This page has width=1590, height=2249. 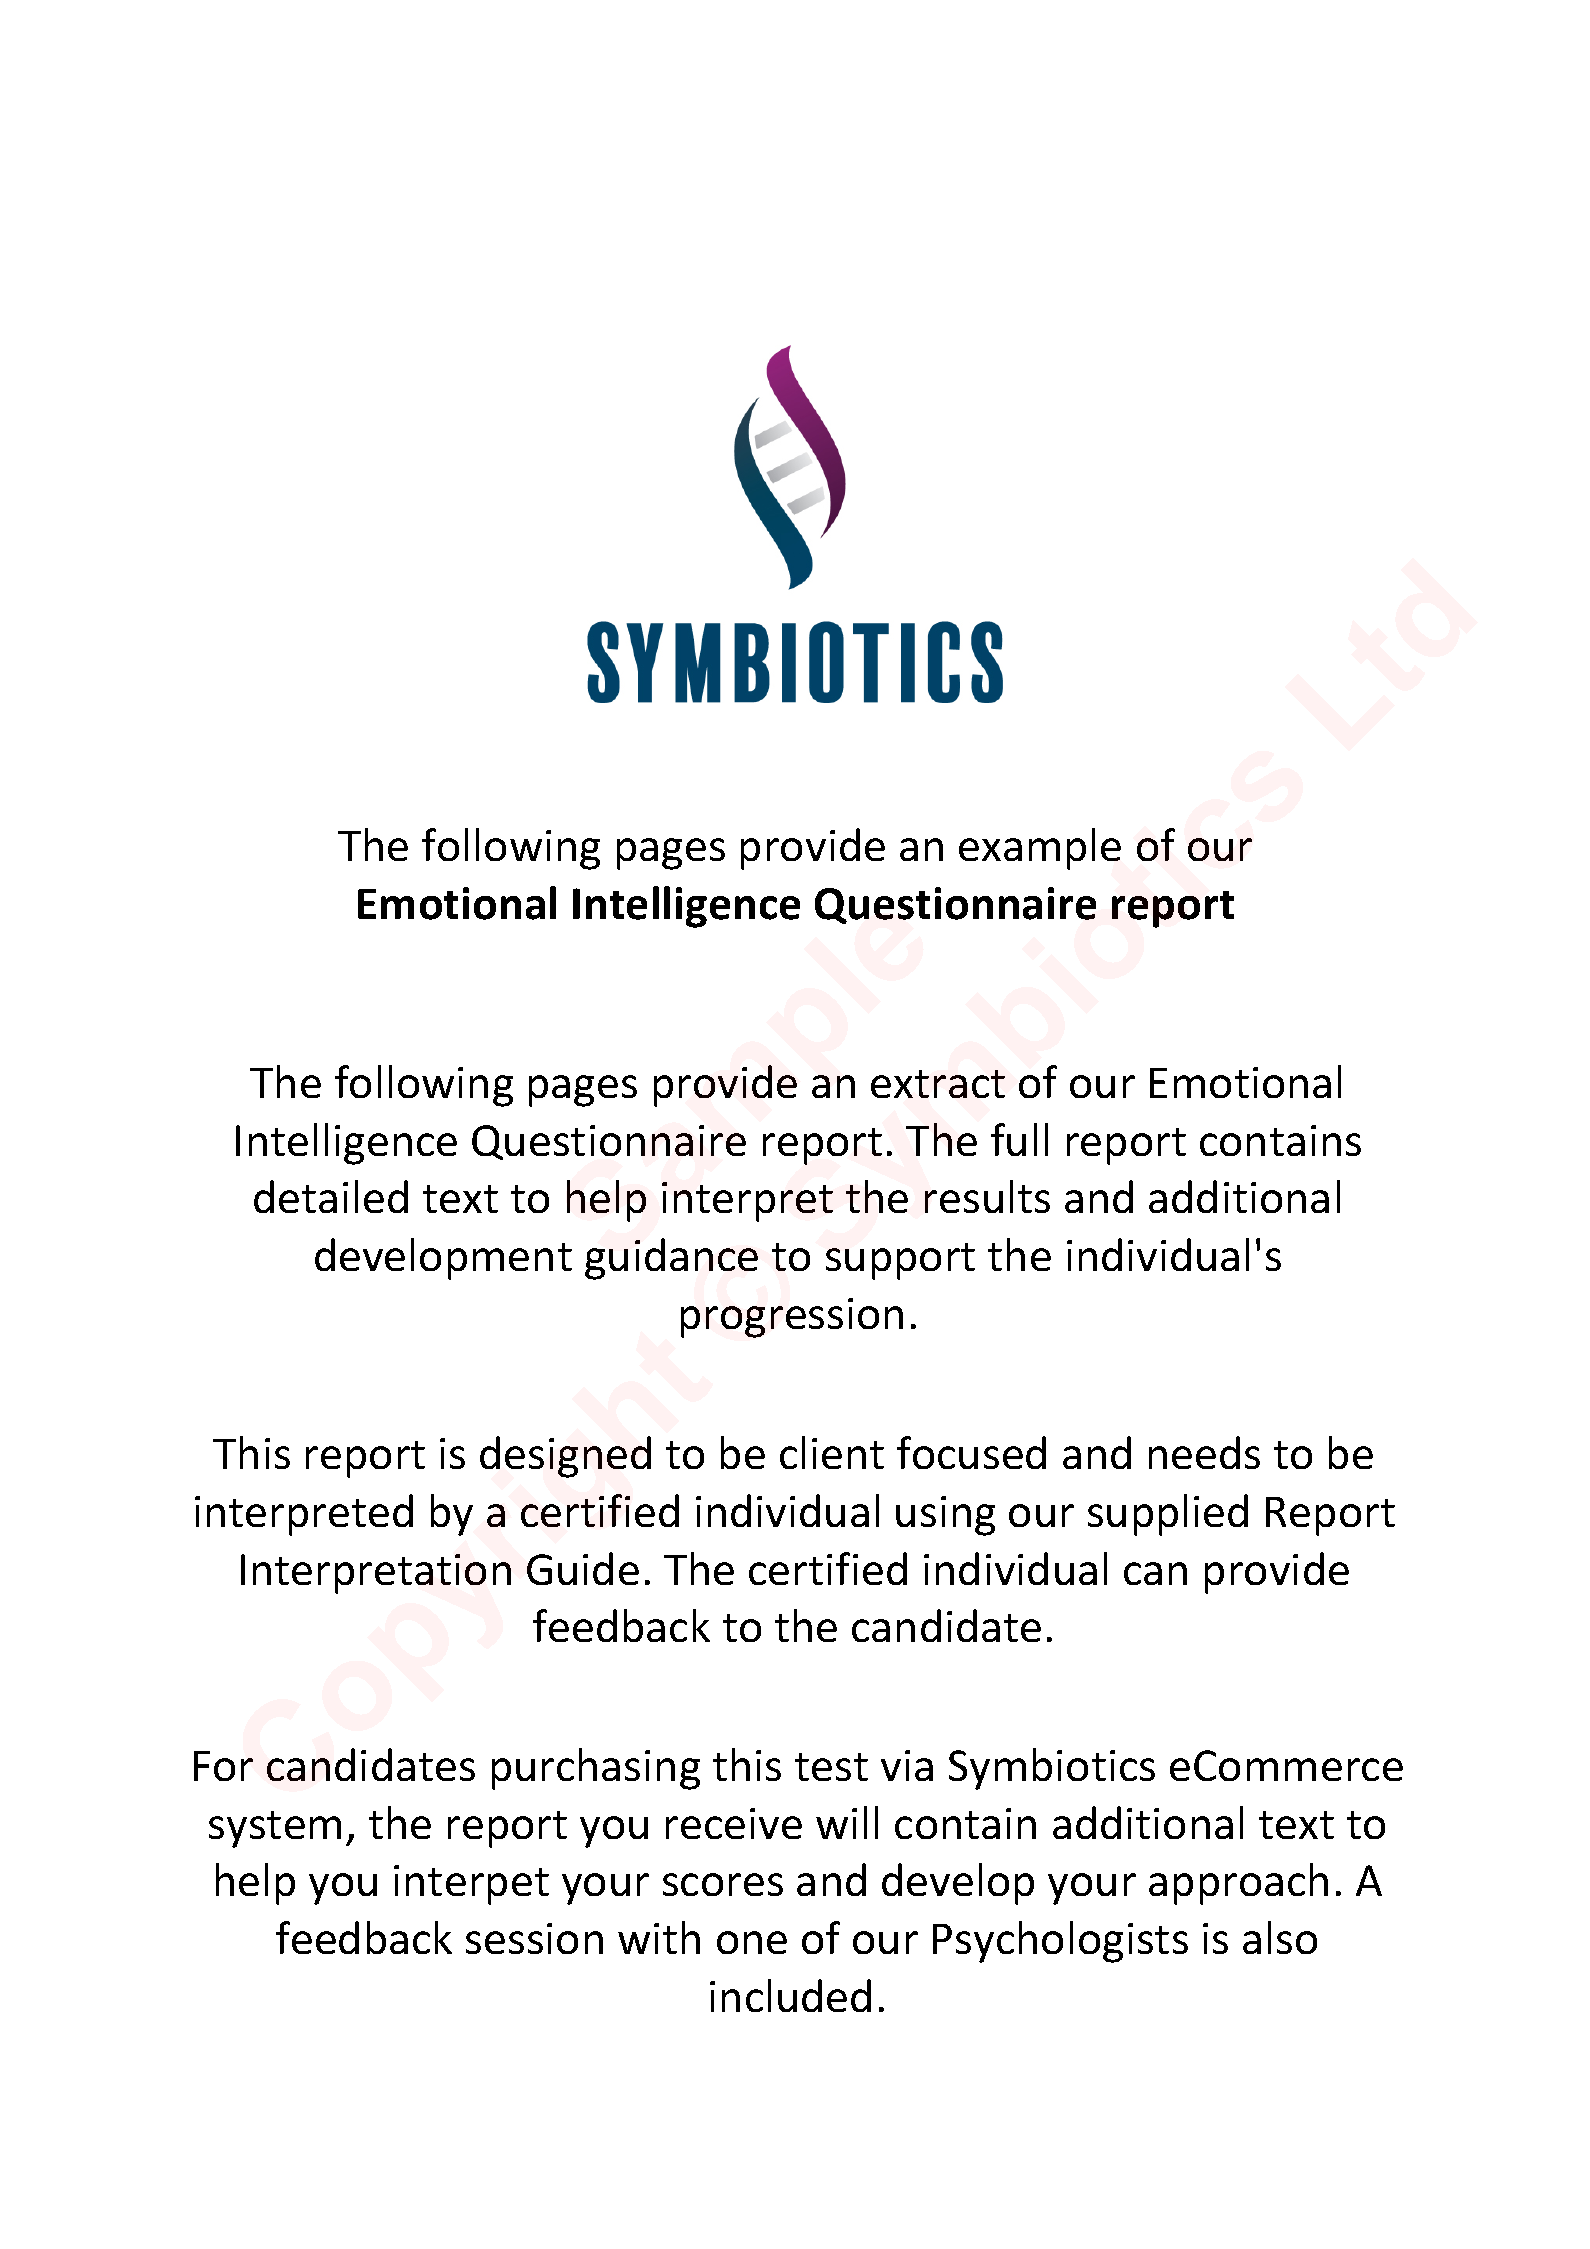 I want to click on using, so click(x=945, y=1516).
